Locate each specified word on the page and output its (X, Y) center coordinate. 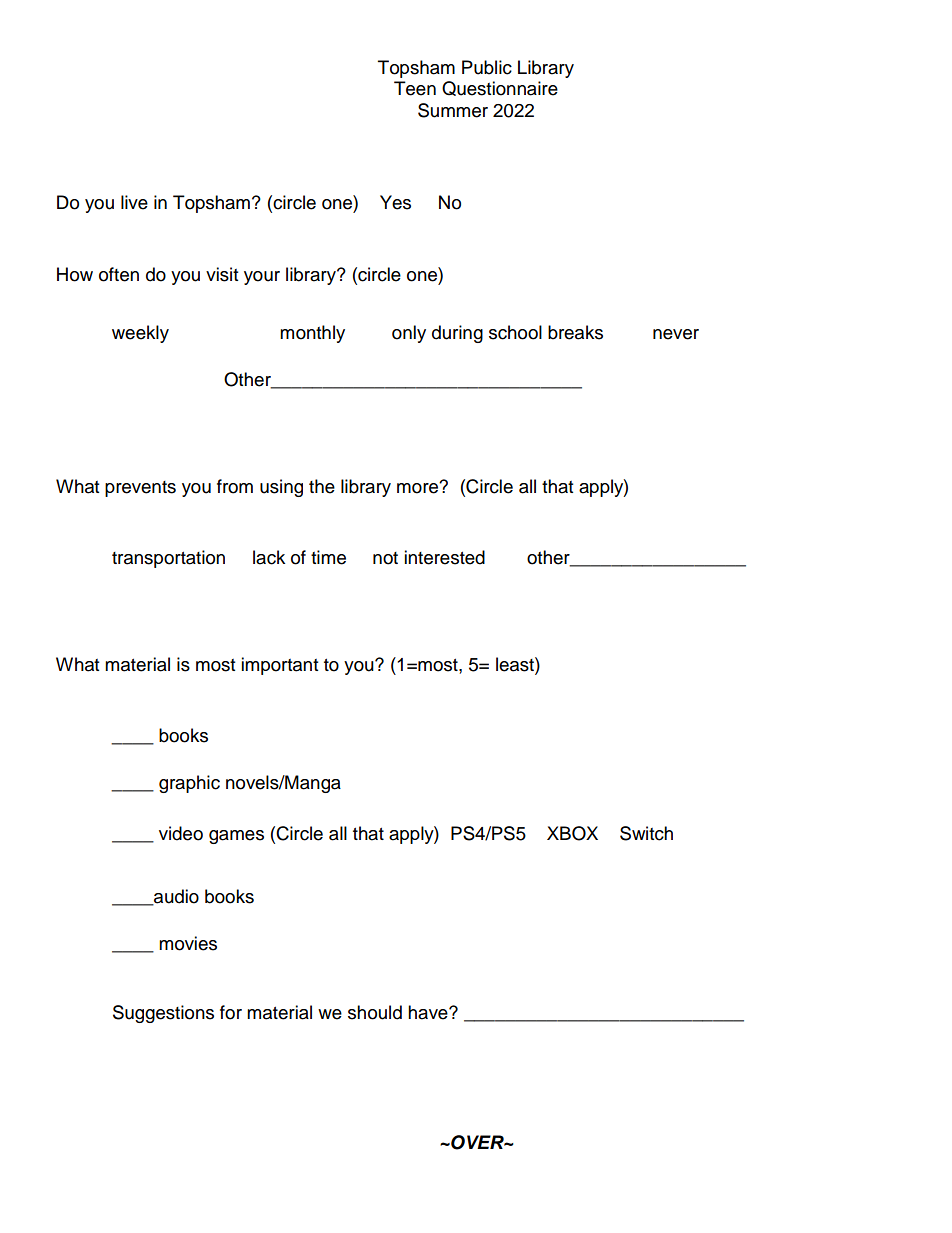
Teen (415, 88)
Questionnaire (500, 88)
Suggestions (163, 1014)
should (375, 1012)
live (134, 202)
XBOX (572, 833)
